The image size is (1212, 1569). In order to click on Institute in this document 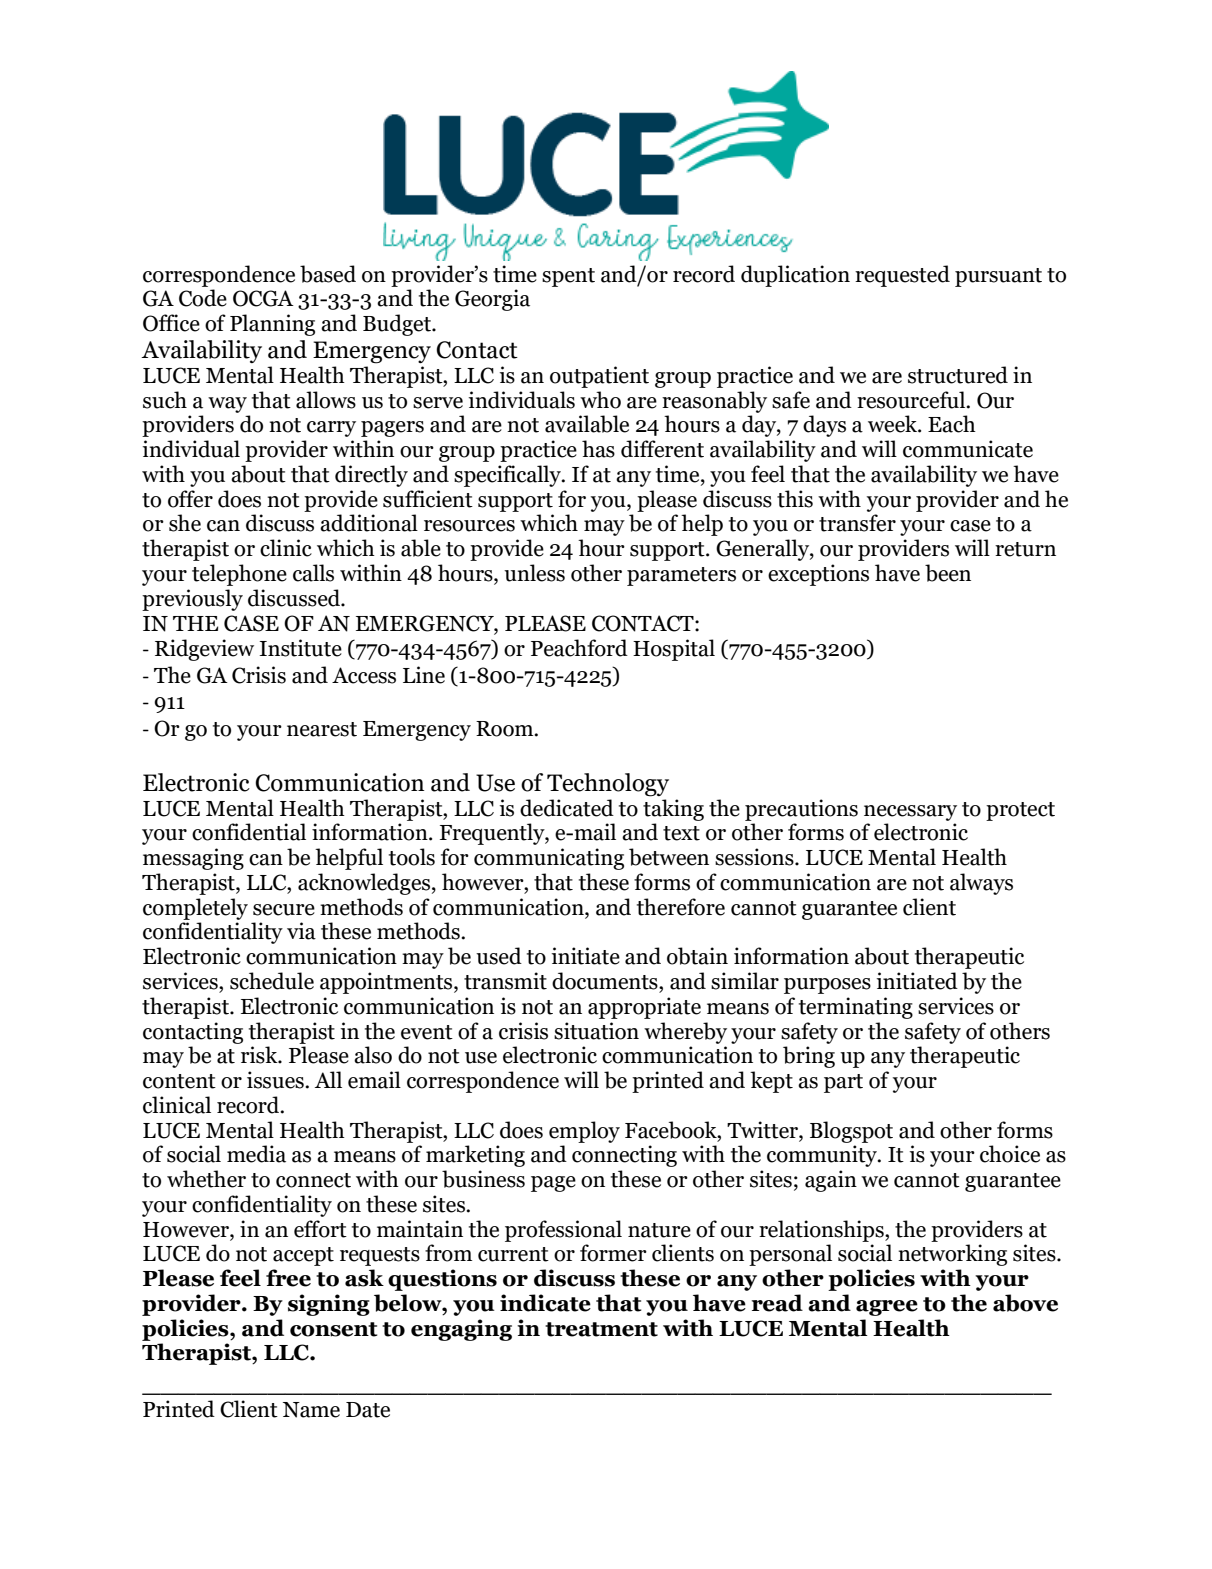, I will do `click(300, 648)`.
